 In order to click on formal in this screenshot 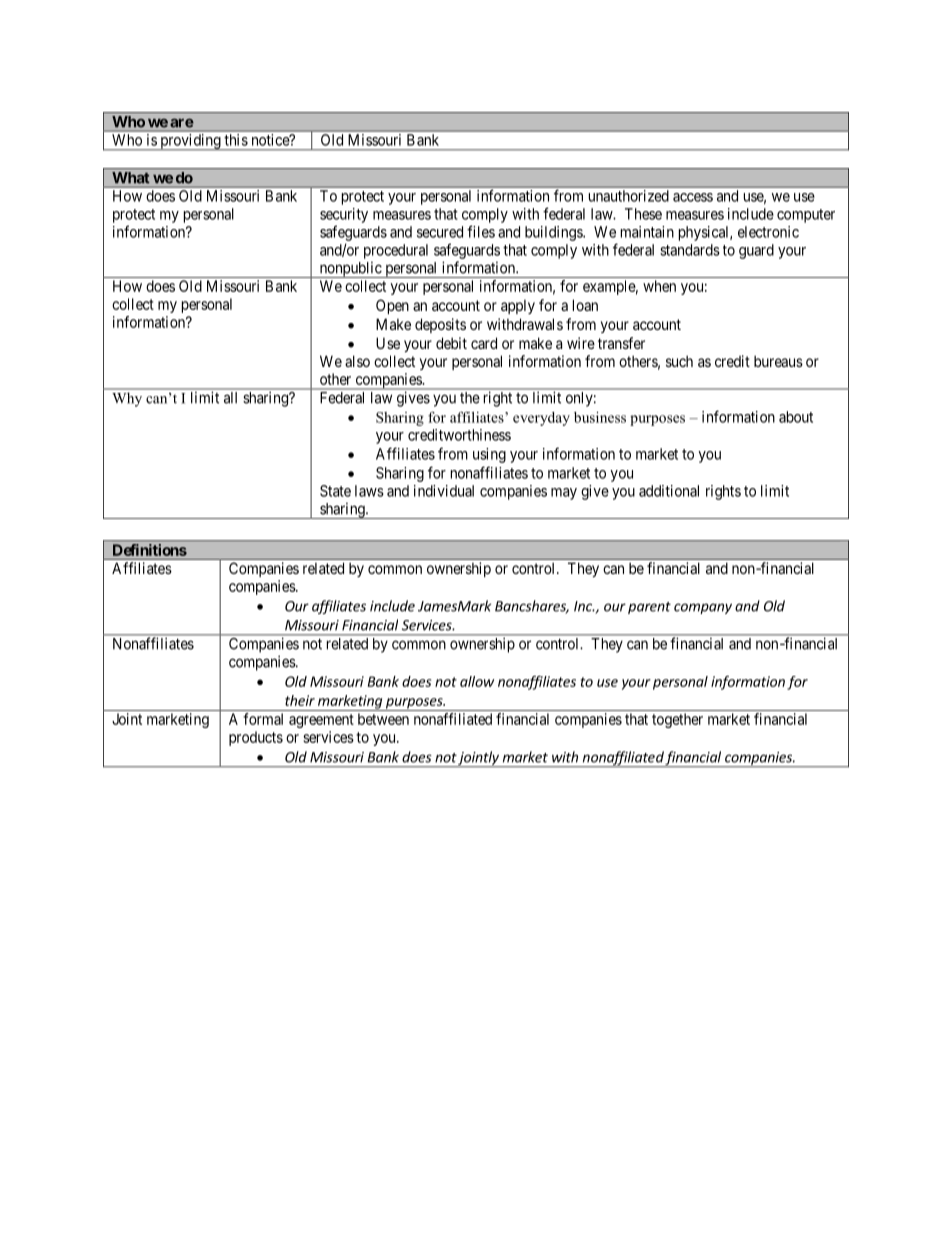, I will do `click(263, 719)`.
